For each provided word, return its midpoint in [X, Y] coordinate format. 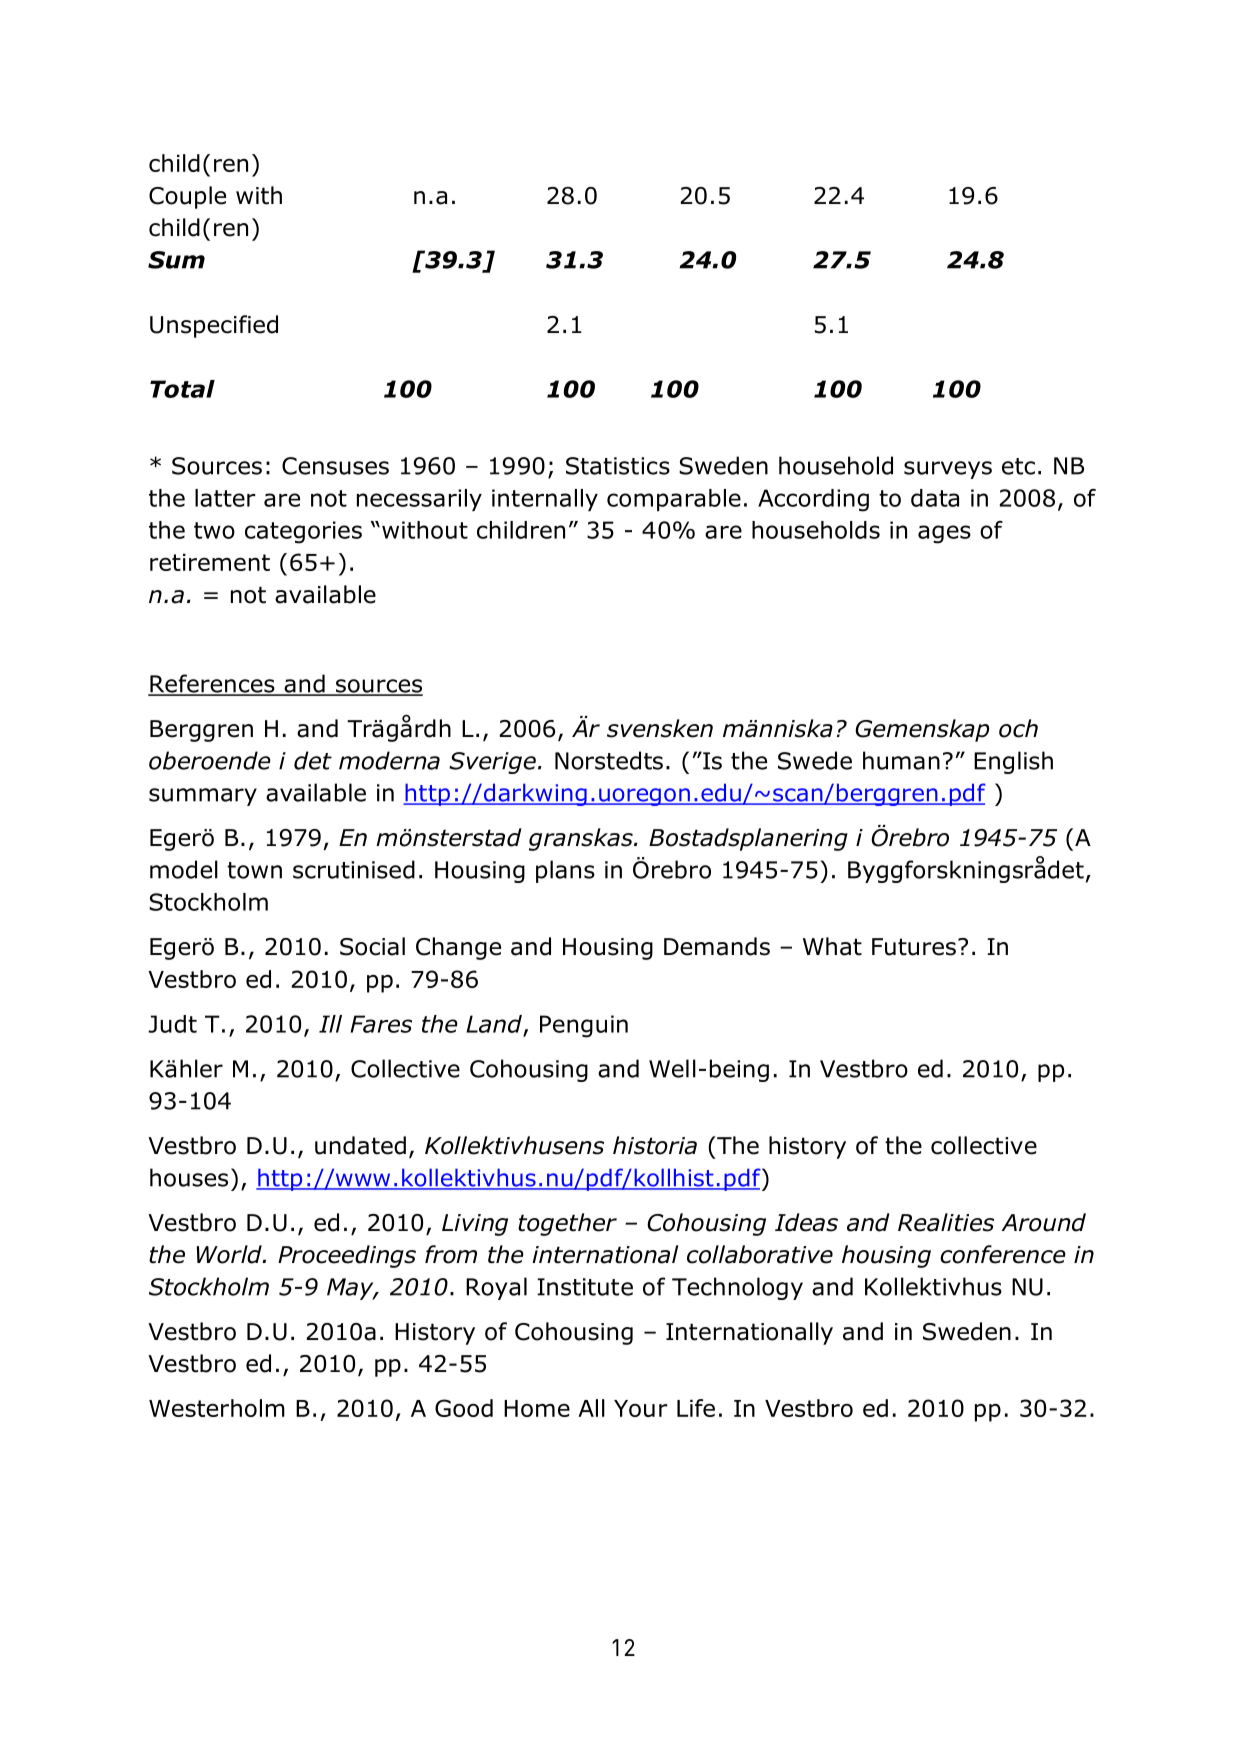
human [901, 760]
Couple [187, 197]
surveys [948, 470]
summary [203, 797]
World [230, 1254]
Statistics [618, 466]
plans [565, 871]
